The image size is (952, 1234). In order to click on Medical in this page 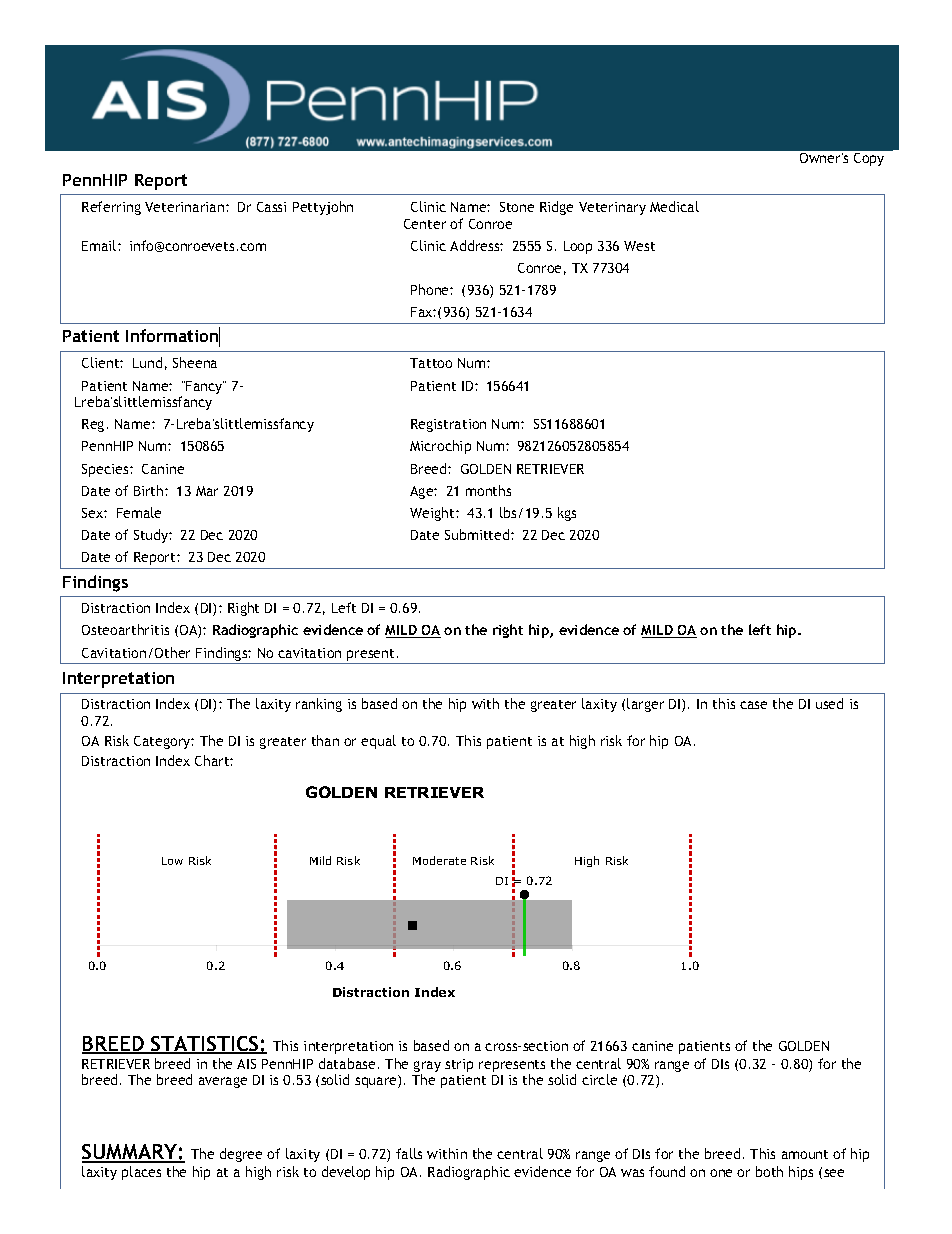, I will do `click(674, 206)`.
